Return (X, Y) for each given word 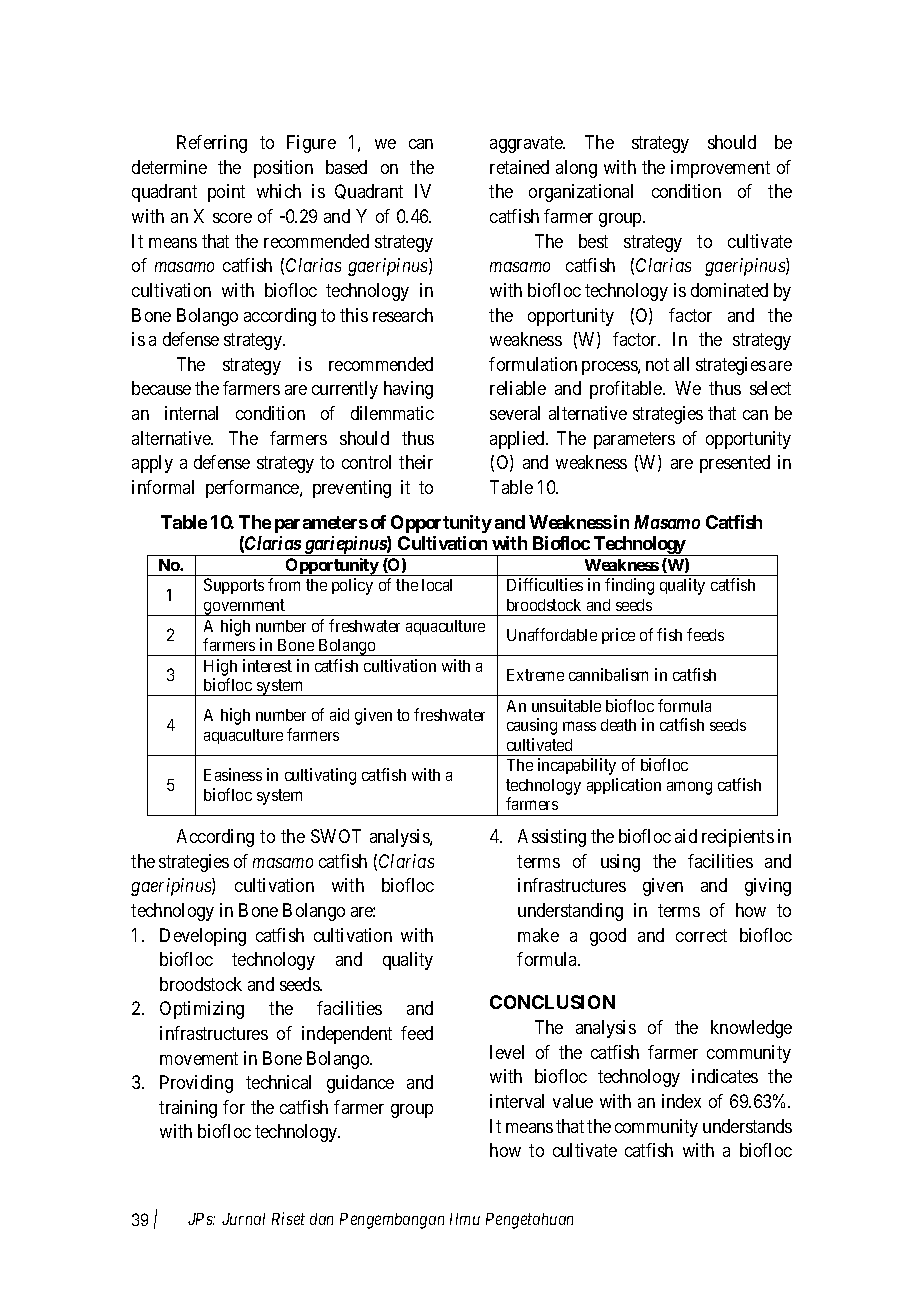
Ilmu (465, 1219)
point (226, 193)
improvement (720, 169)
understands (747, 1126)
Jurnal (243, 1219)
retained (519, 167)
